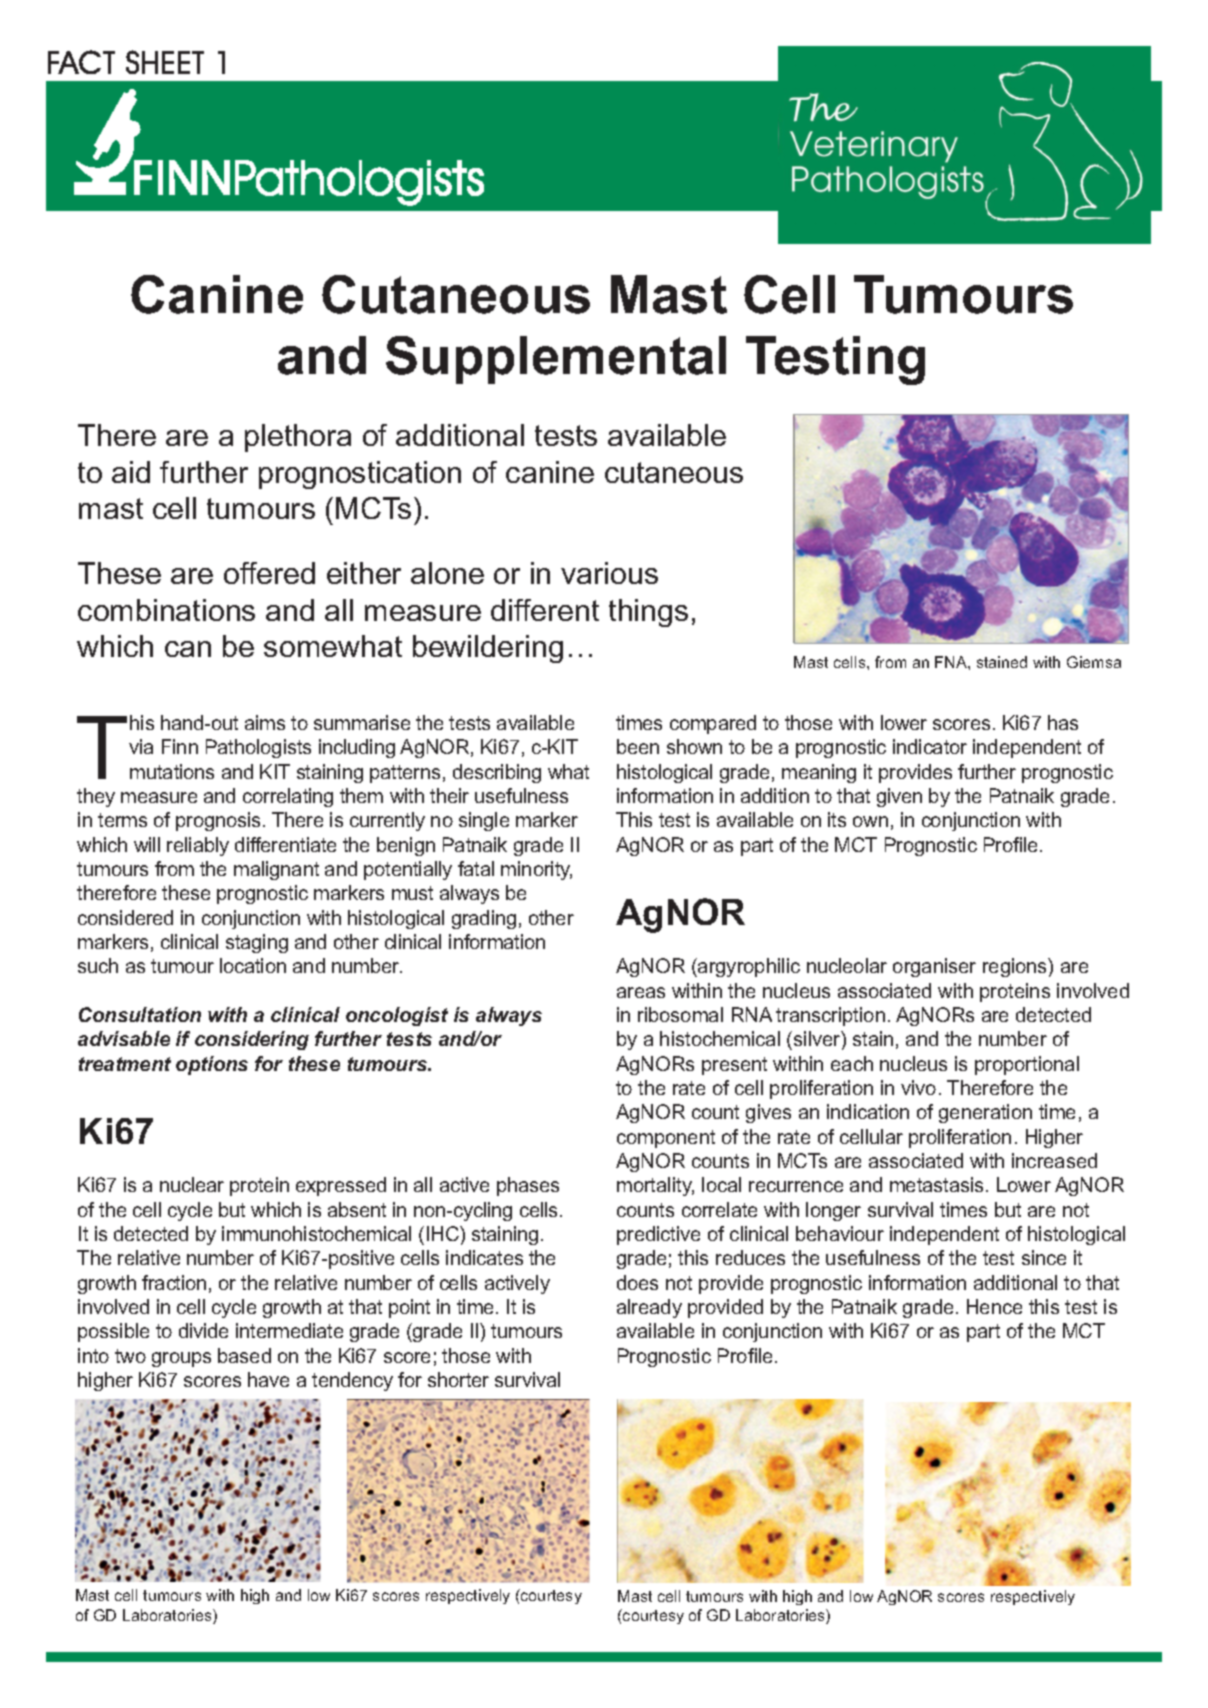 The image size is (1208, 1708). What do you see at coordinates (165, 62) in the screenshot?
I see `SHEET` at bounding box center [165, 62].
